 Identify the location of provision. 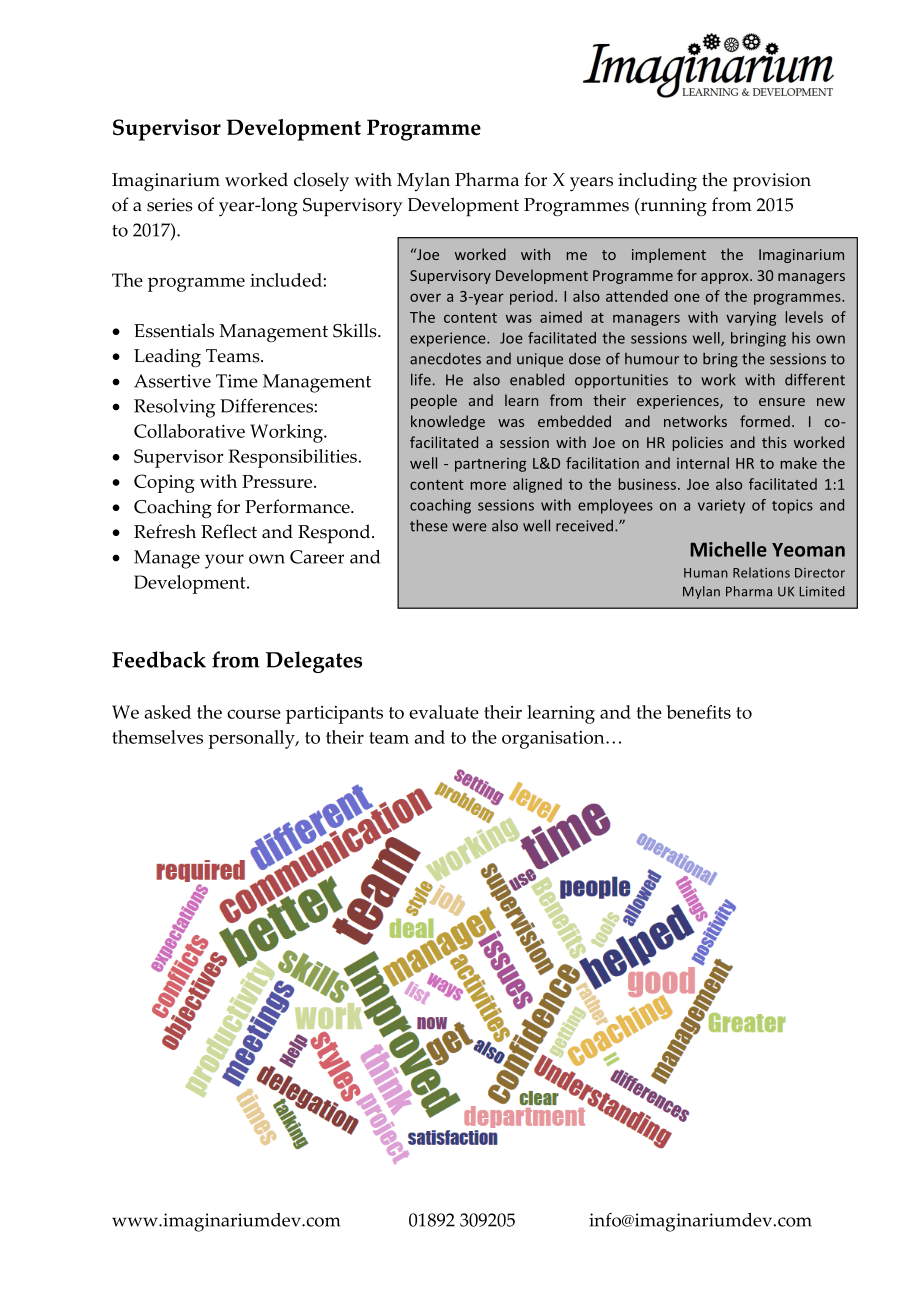
(772, 182).
